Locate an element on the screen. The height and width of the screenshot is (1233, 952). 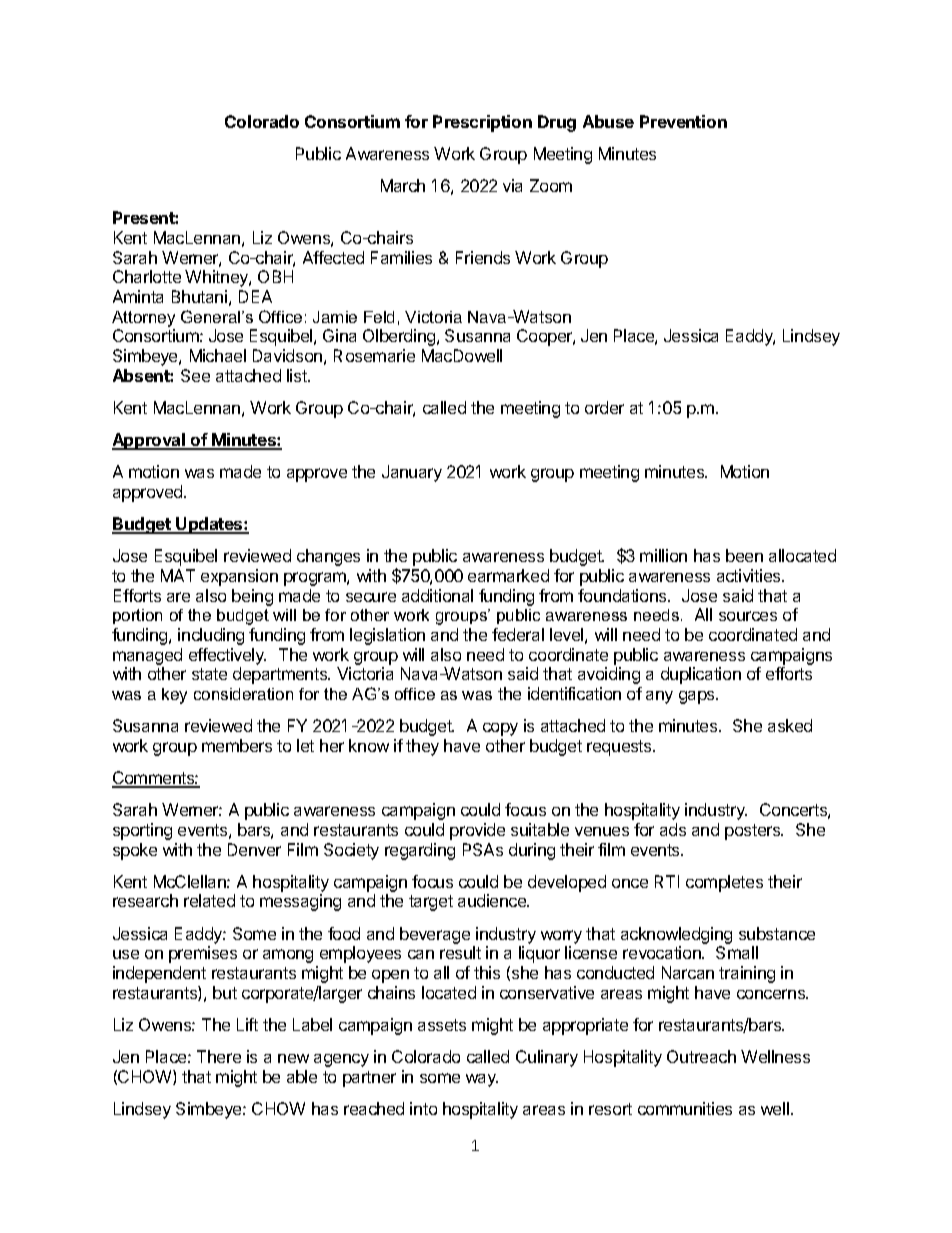
order is located at coordinates (604, 407).
